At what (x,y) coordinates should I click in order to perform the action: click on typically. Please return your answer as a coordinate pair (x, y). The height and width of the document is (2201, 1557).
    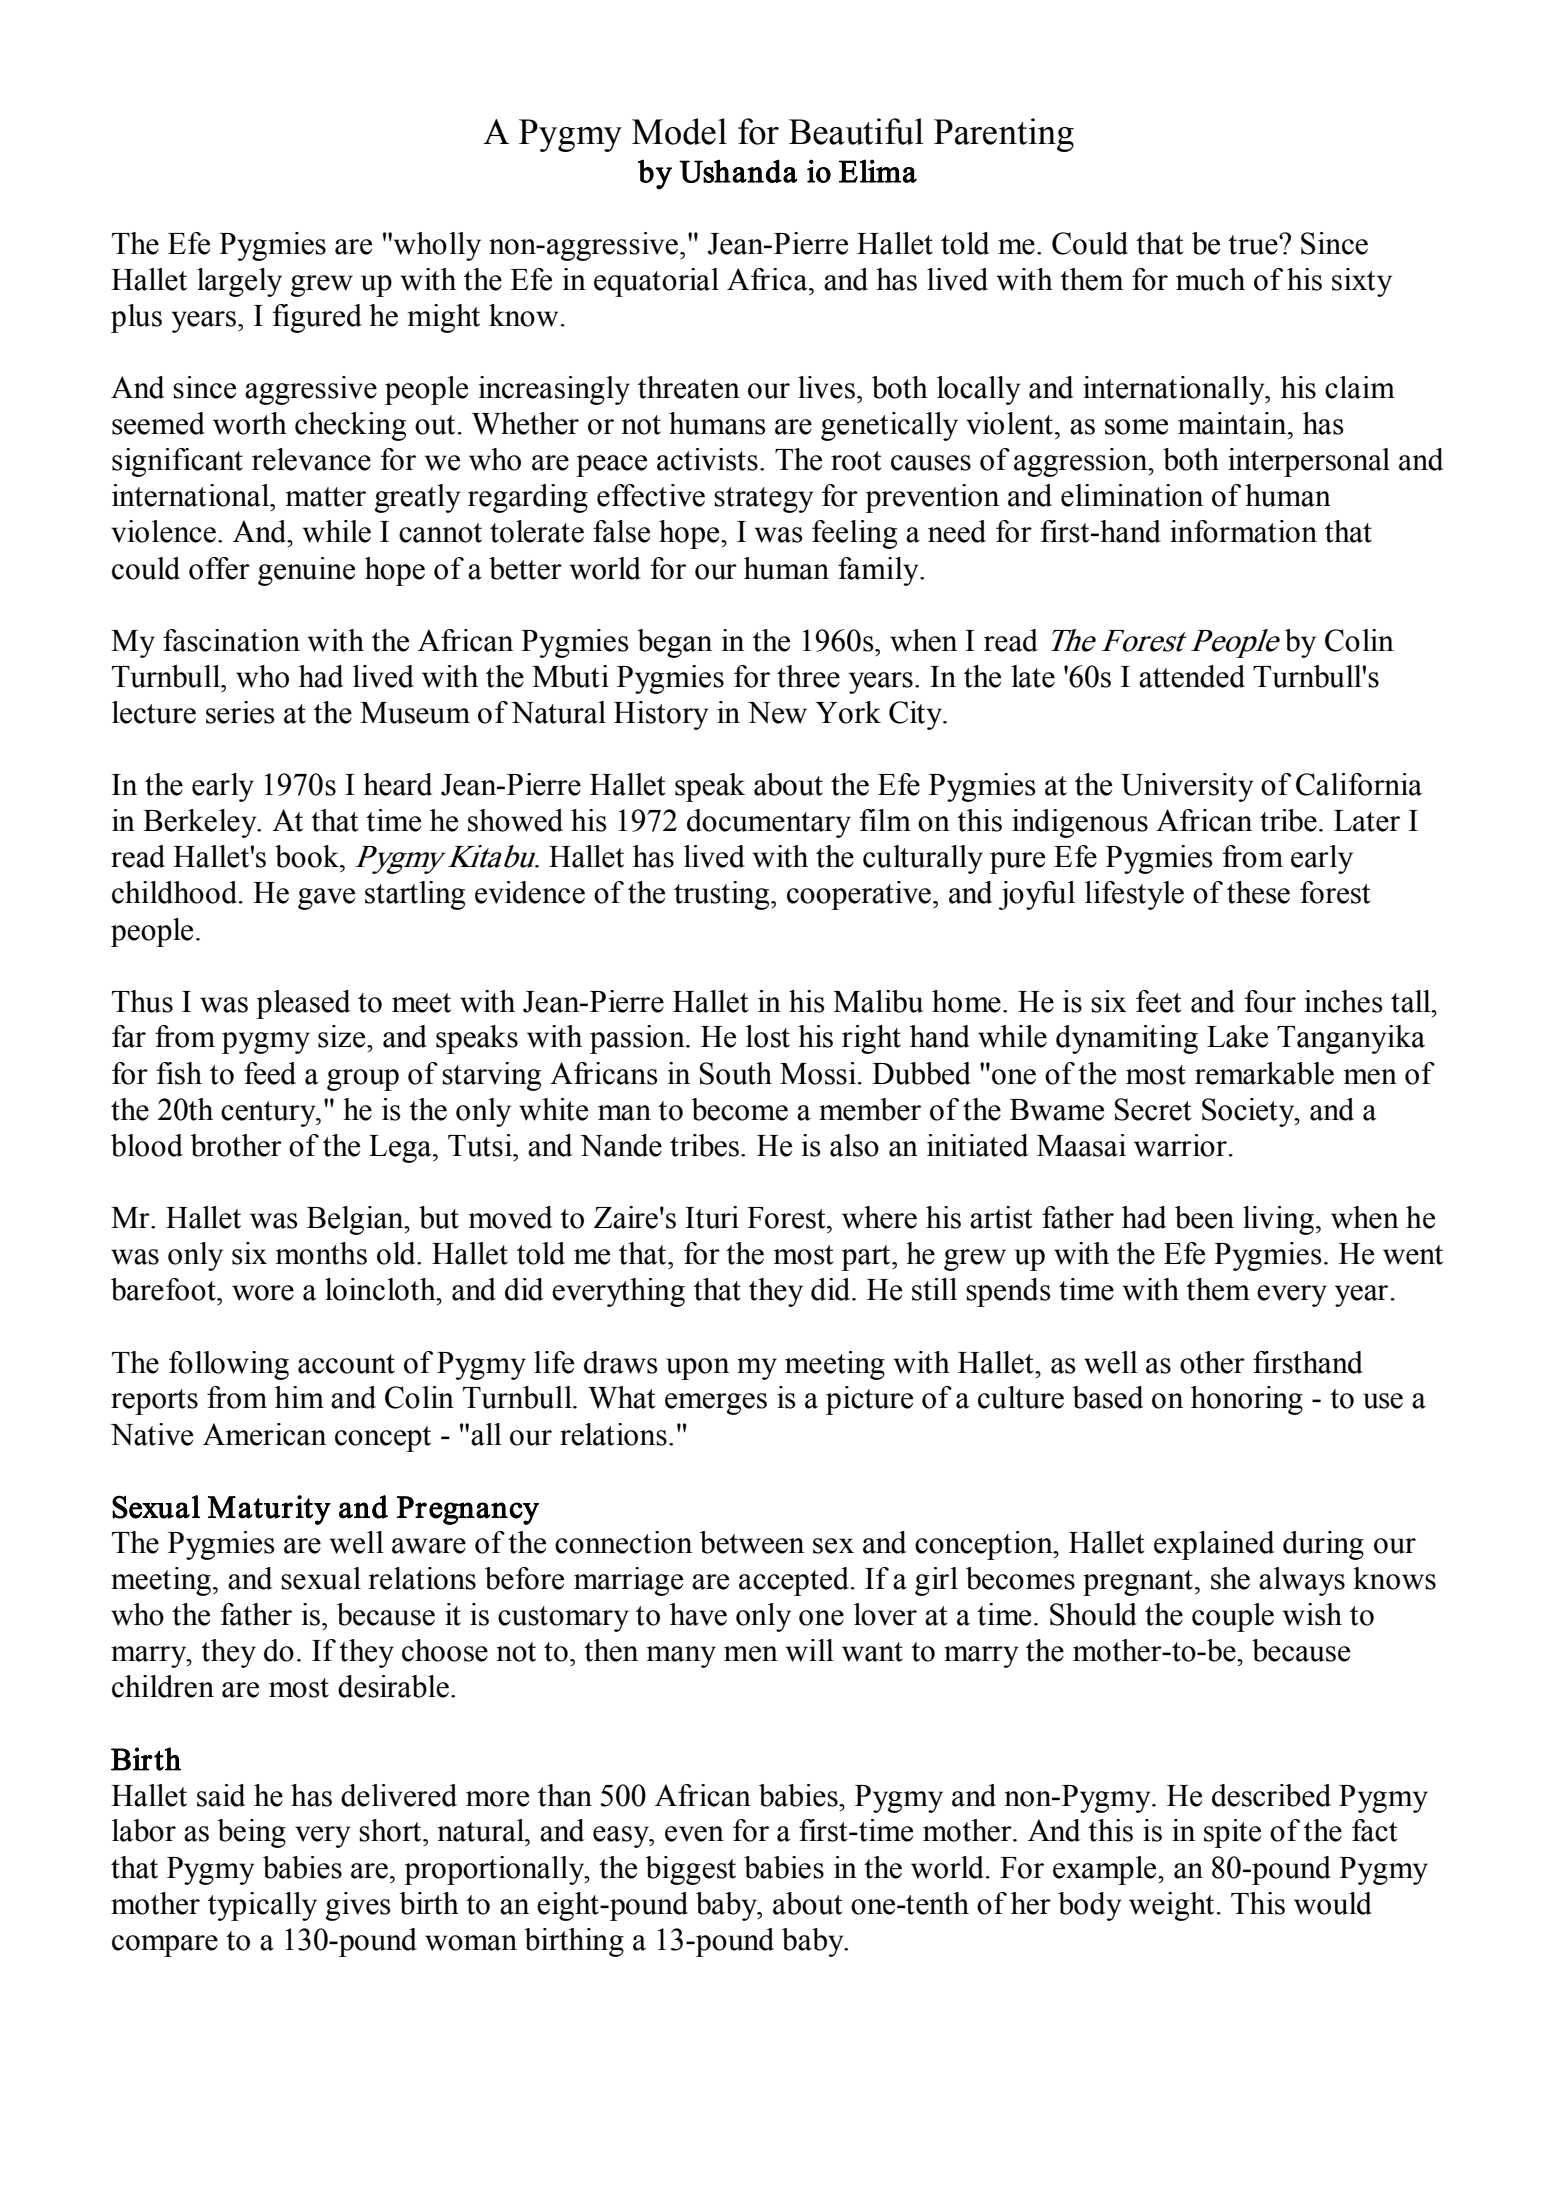
    Looking at the image, I should click on (262, 1906).
